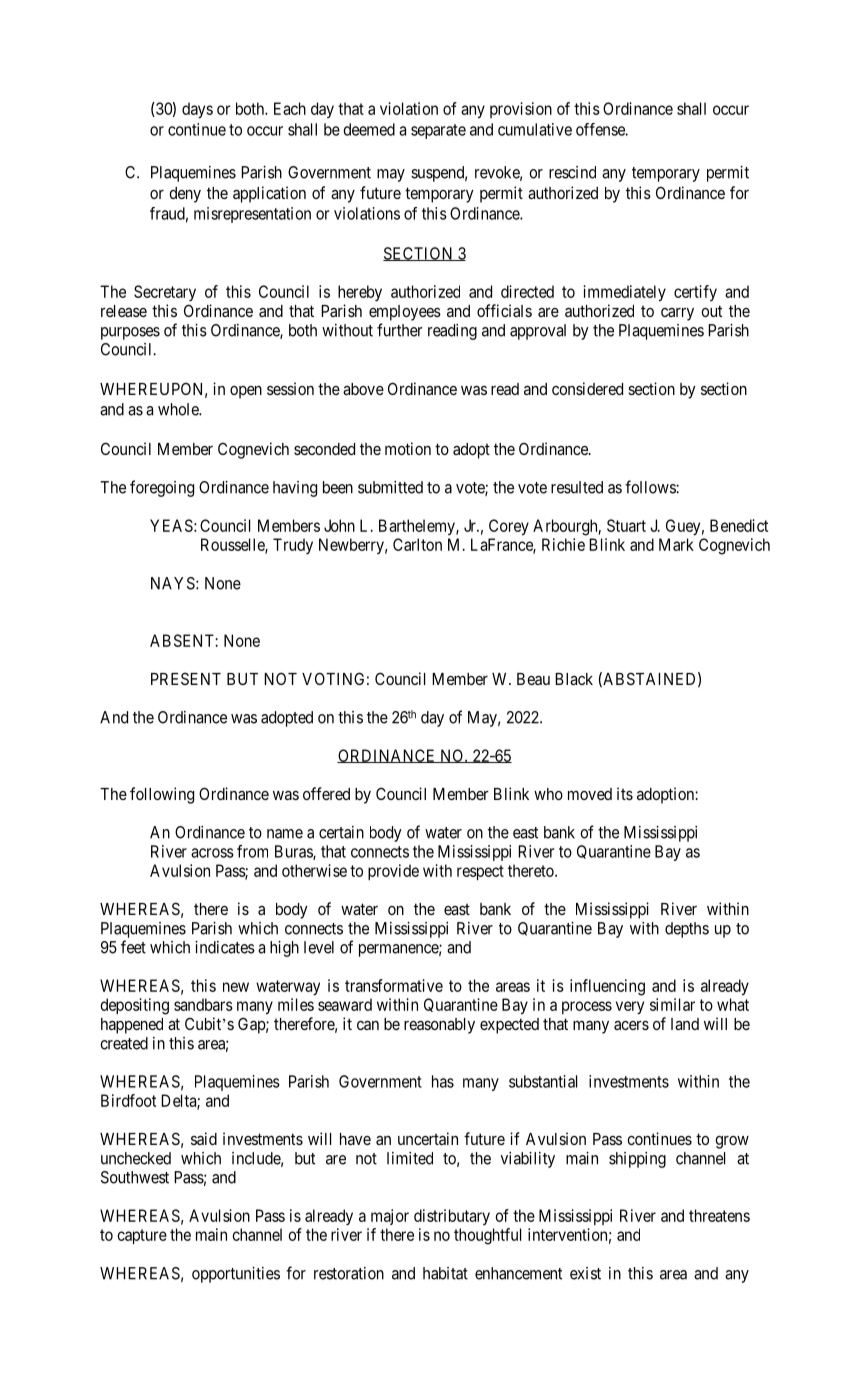  Describe the element at coordinates (445, 1273) in the document. I see `habitat` at that location.
